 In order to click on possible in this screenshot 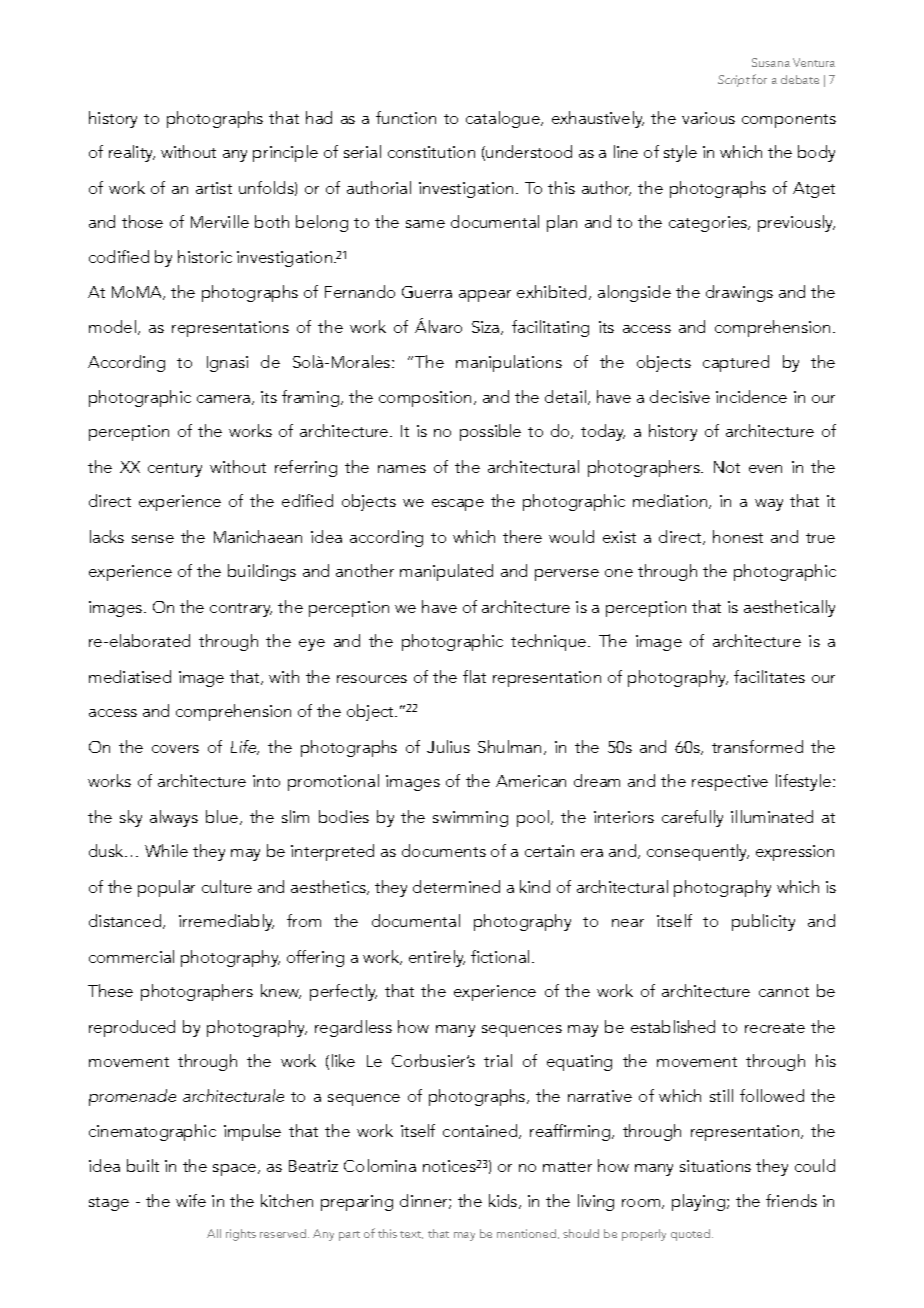, I will do `click(490, 432)`.
